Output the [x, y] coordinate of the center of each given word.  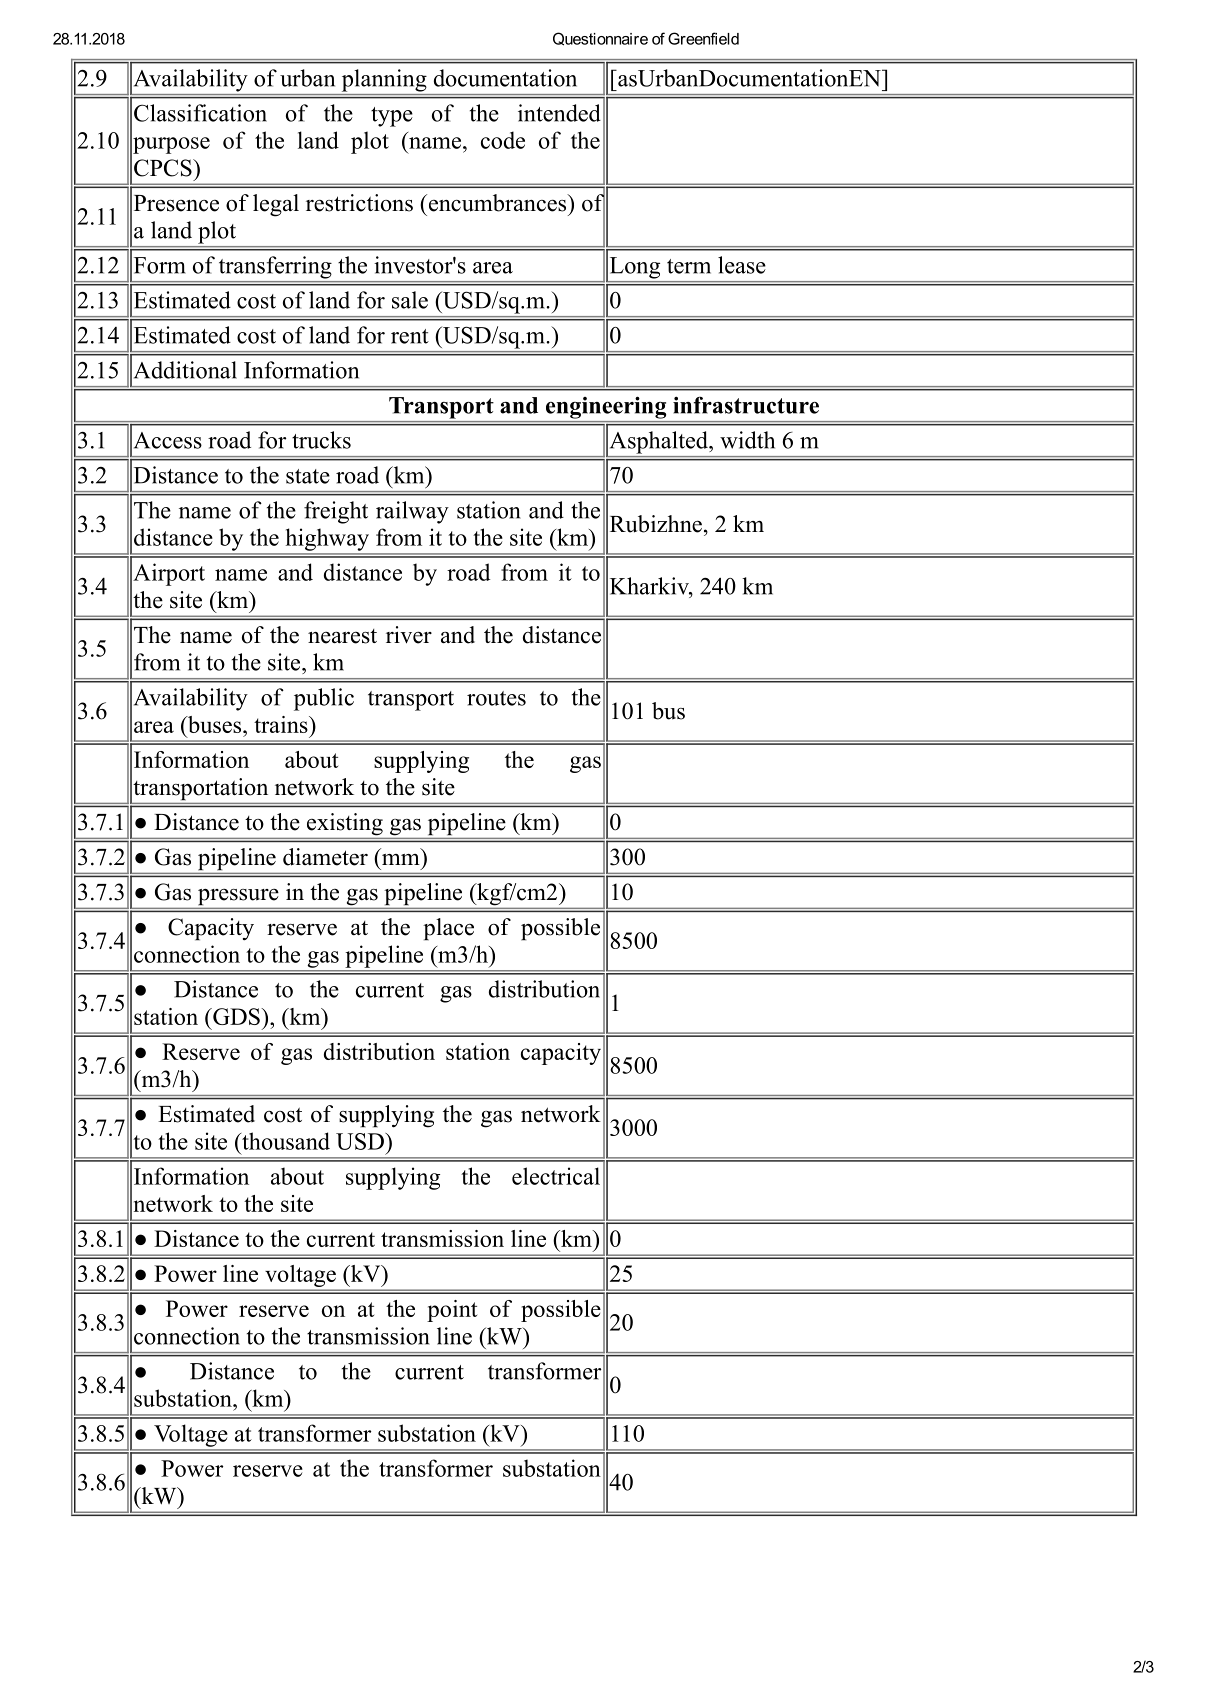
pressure [238, 897]
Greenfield [703, 38]
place [448, 929]
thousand [285, 1141]
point [452, 1311]
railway [412, 512]
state [308, 476]
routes [496, 698]
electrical [556, 1176]
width [747, 440]
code [503, 140]
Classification [200, 113]
